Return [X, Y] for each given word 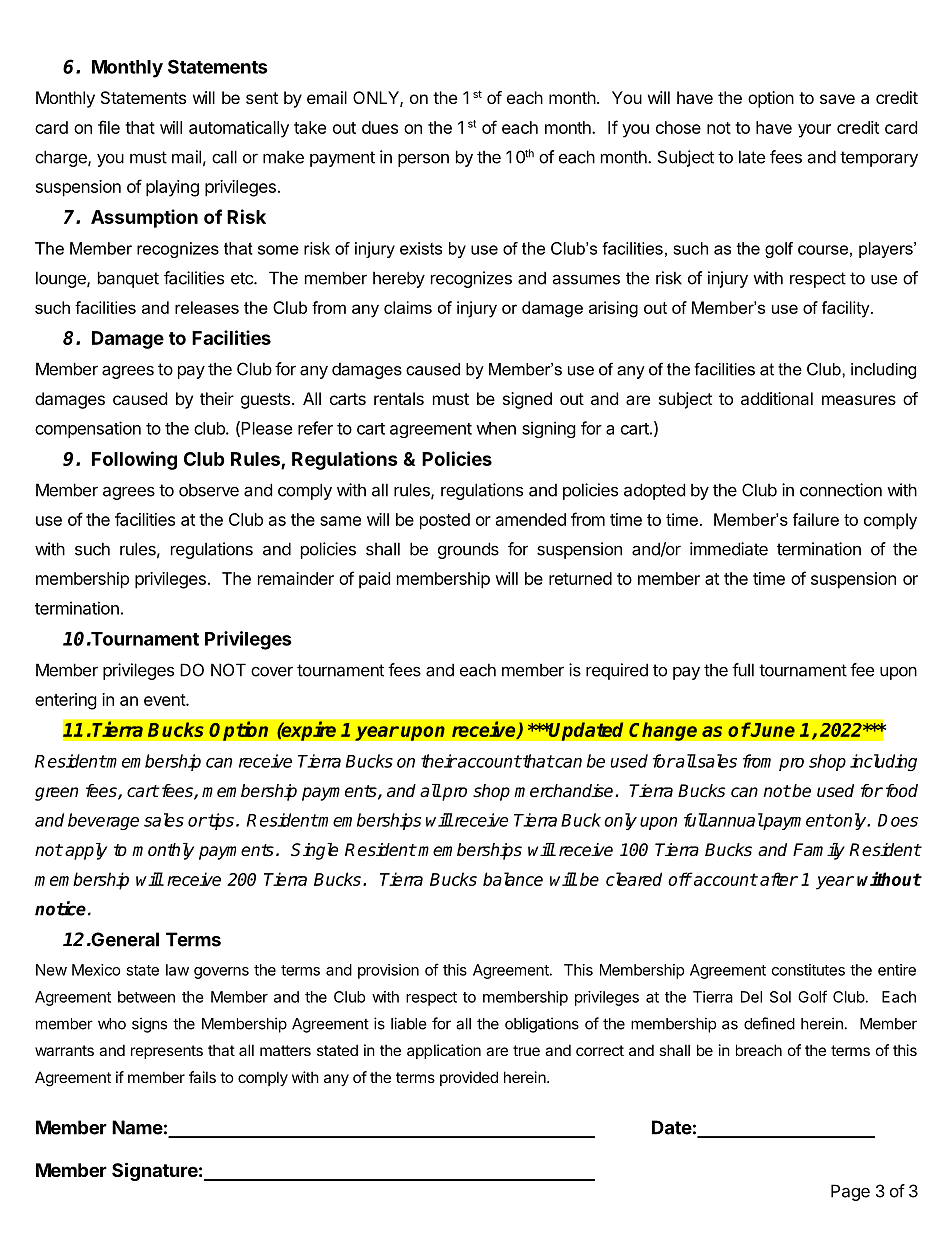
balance [513, 879]
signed [527, 400]
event [165, 700]
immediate [729, 549]
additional [777, 398]
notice [60, 908]
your [814, 131]
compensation [88, 429]
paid [374, 580]
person [423, 160]
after [779, 879]
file [109, 127]
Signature [155, 1171]
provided [469, 1078]
